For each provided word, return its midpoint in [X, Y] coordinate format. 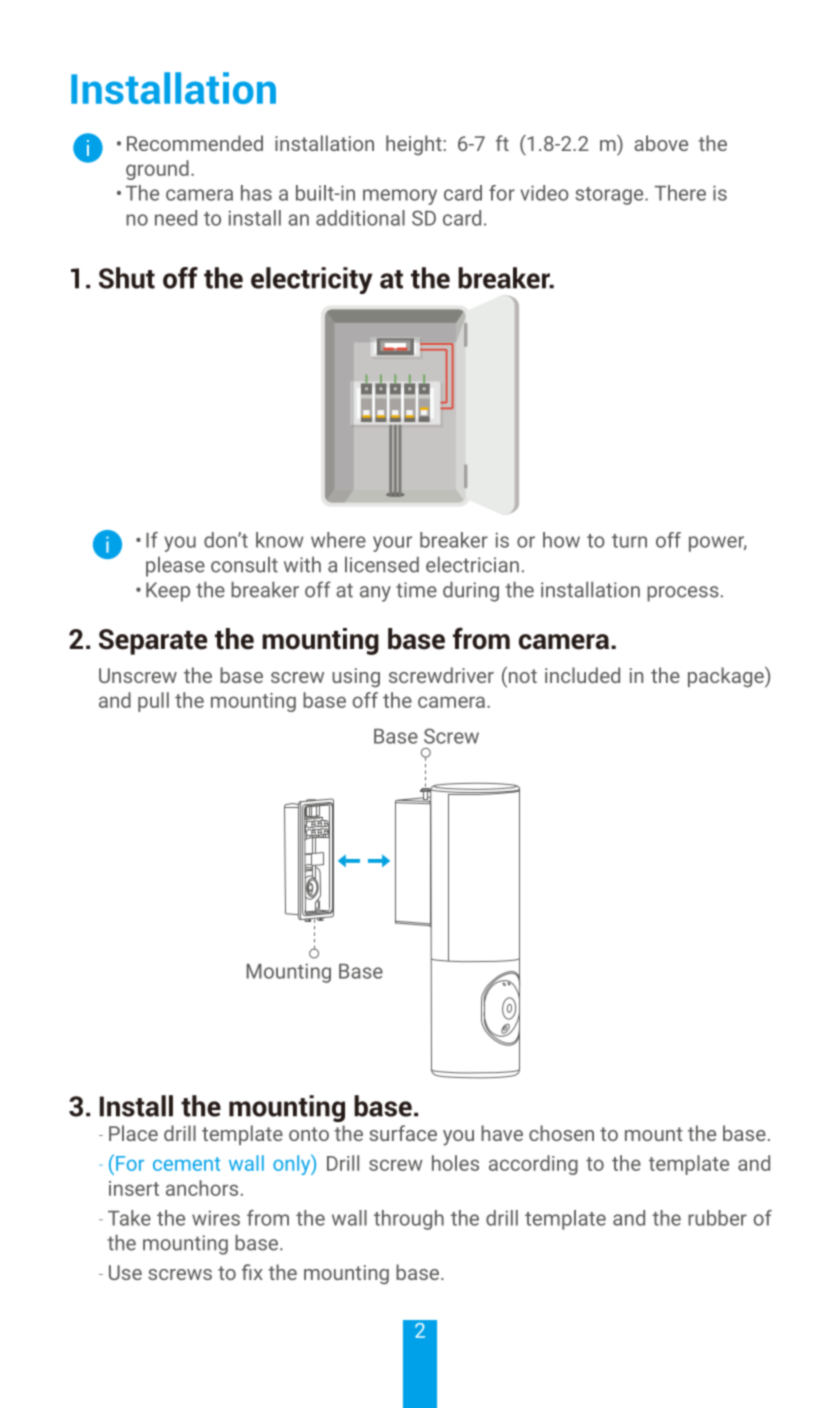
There [680, 193]
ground [157, 170]
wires [216, 1218]
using [356, 678]
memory [400, 197]
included [582, 675]
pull [153, 702]
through [409, 1220]
